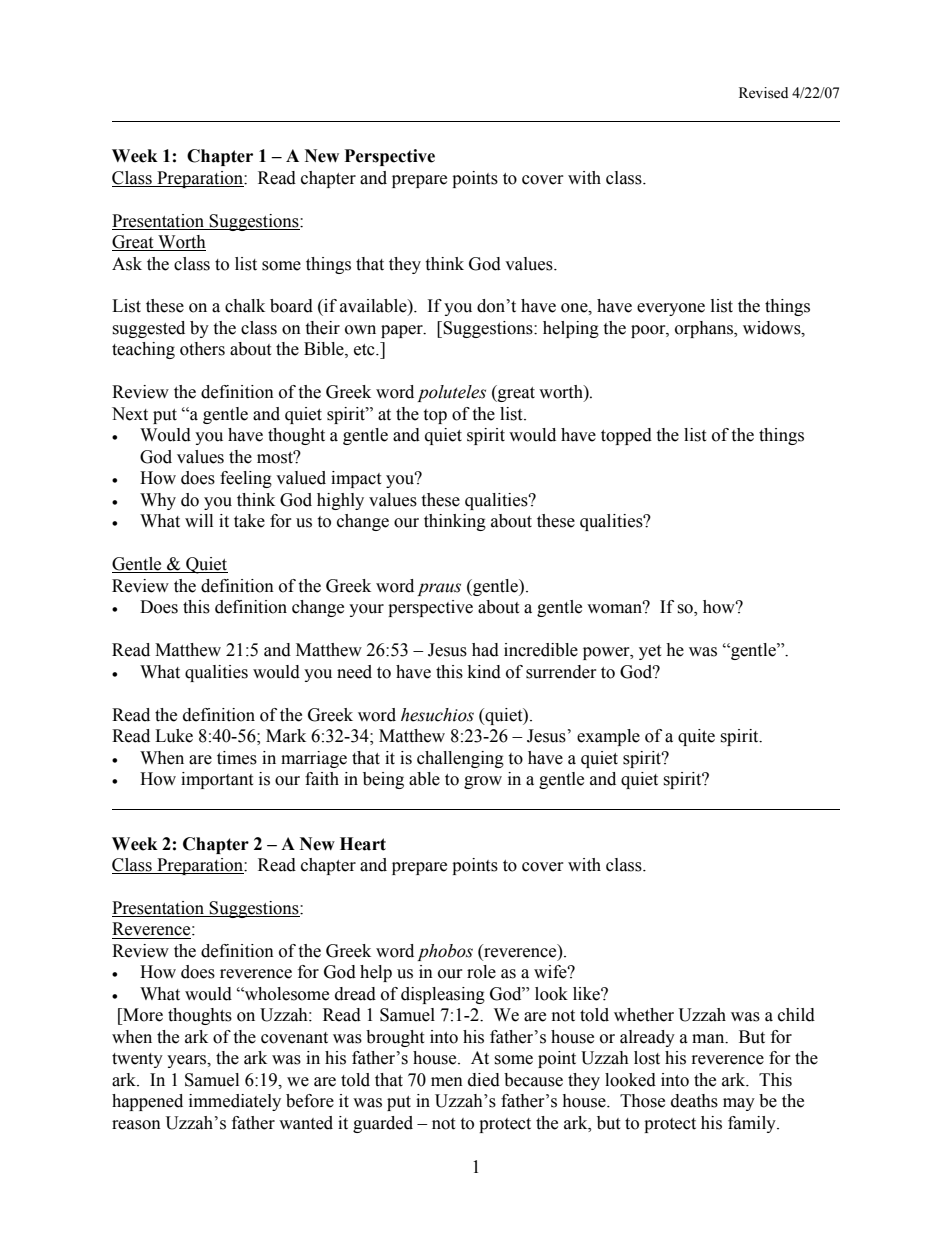 The height and width of the page is (1233, 952). What do you see at coordinates (447, 1082) in the page?
I see `men` at bounding box center [447, 1082].
